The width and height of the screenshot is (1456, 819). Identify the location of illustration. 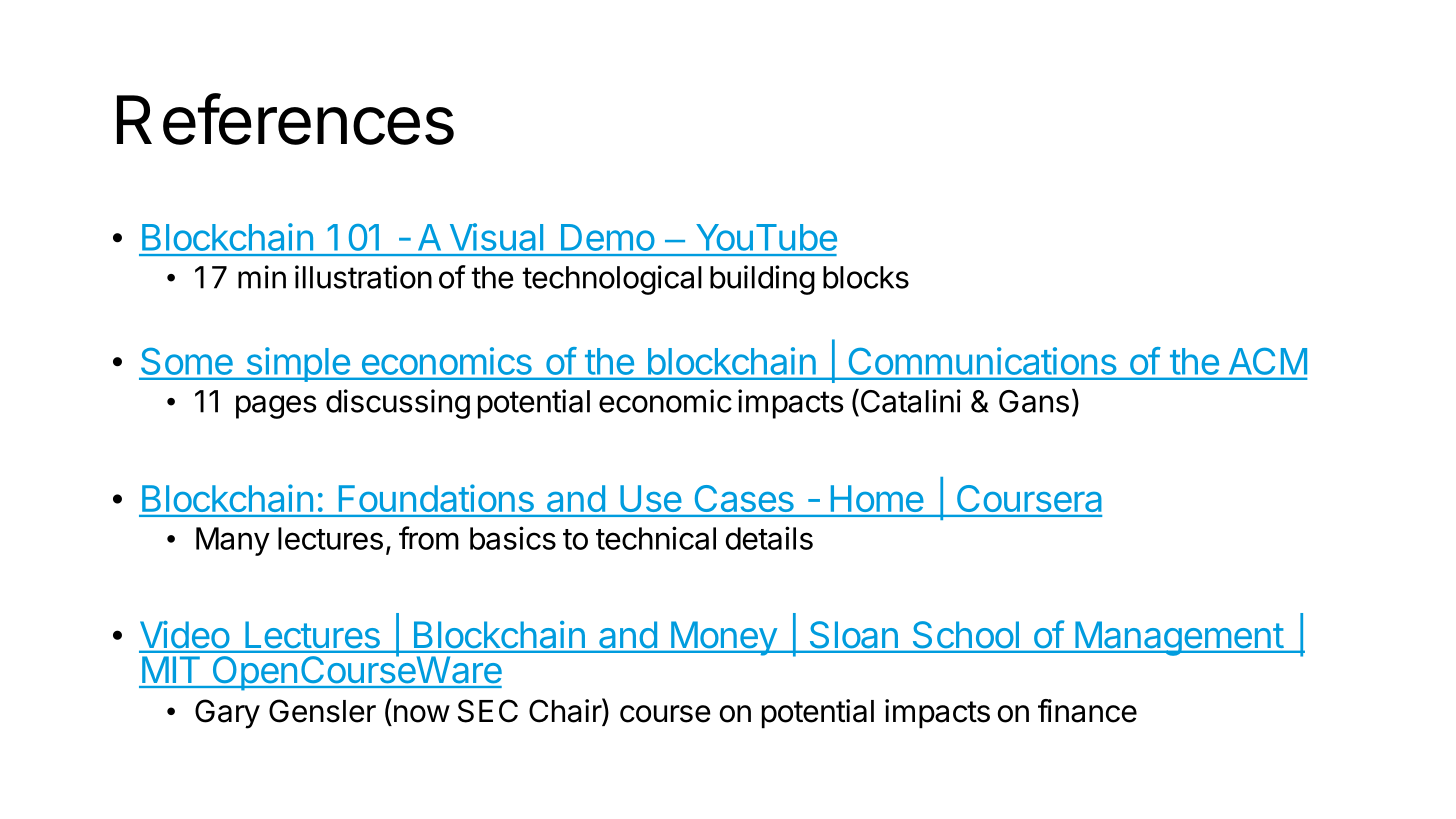
(363, 277).
